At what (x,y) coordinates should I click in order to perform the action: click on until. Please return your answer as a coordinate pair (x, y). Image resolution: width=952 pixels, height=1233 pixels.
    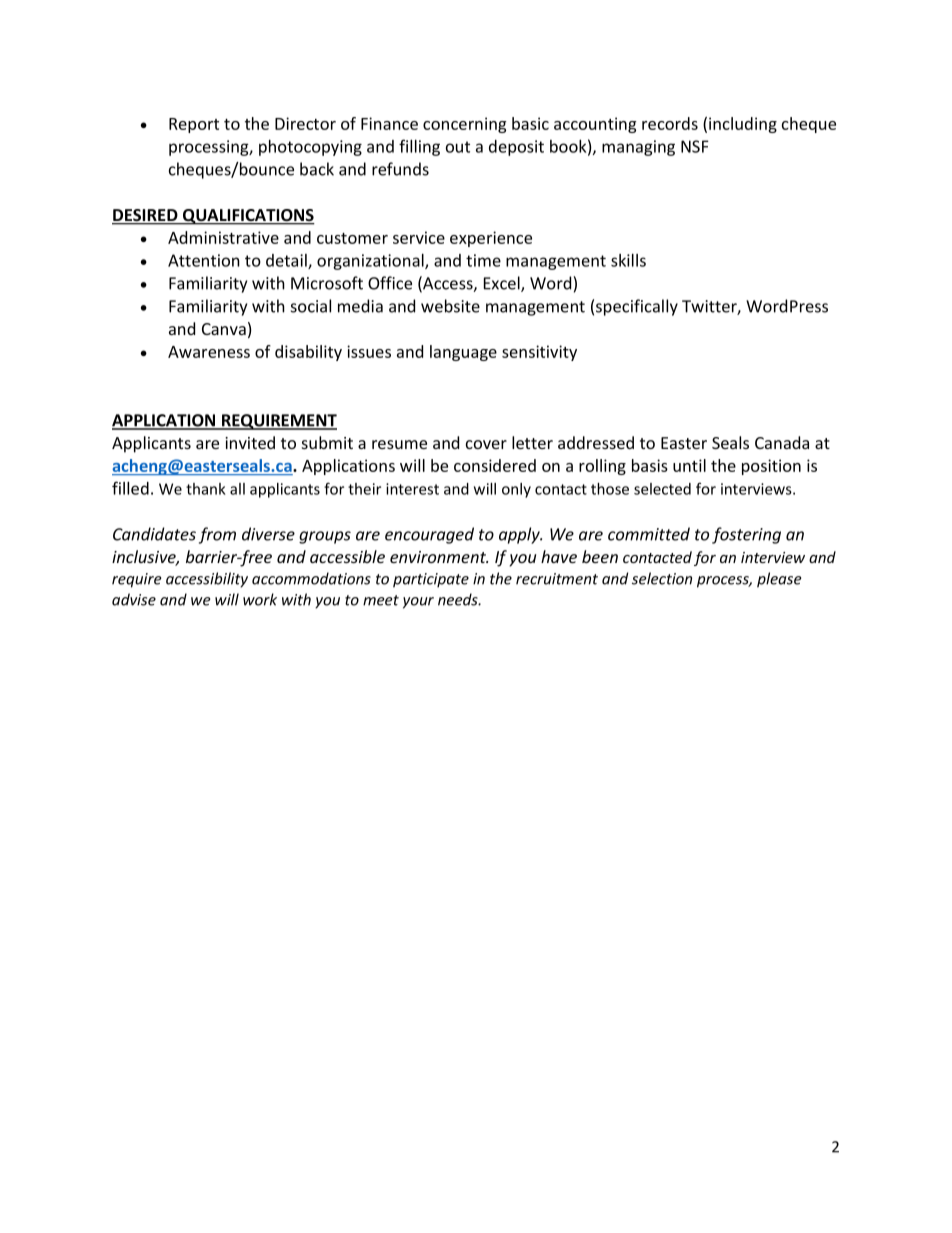
    Looking at the image, I should click on (689, 465).
